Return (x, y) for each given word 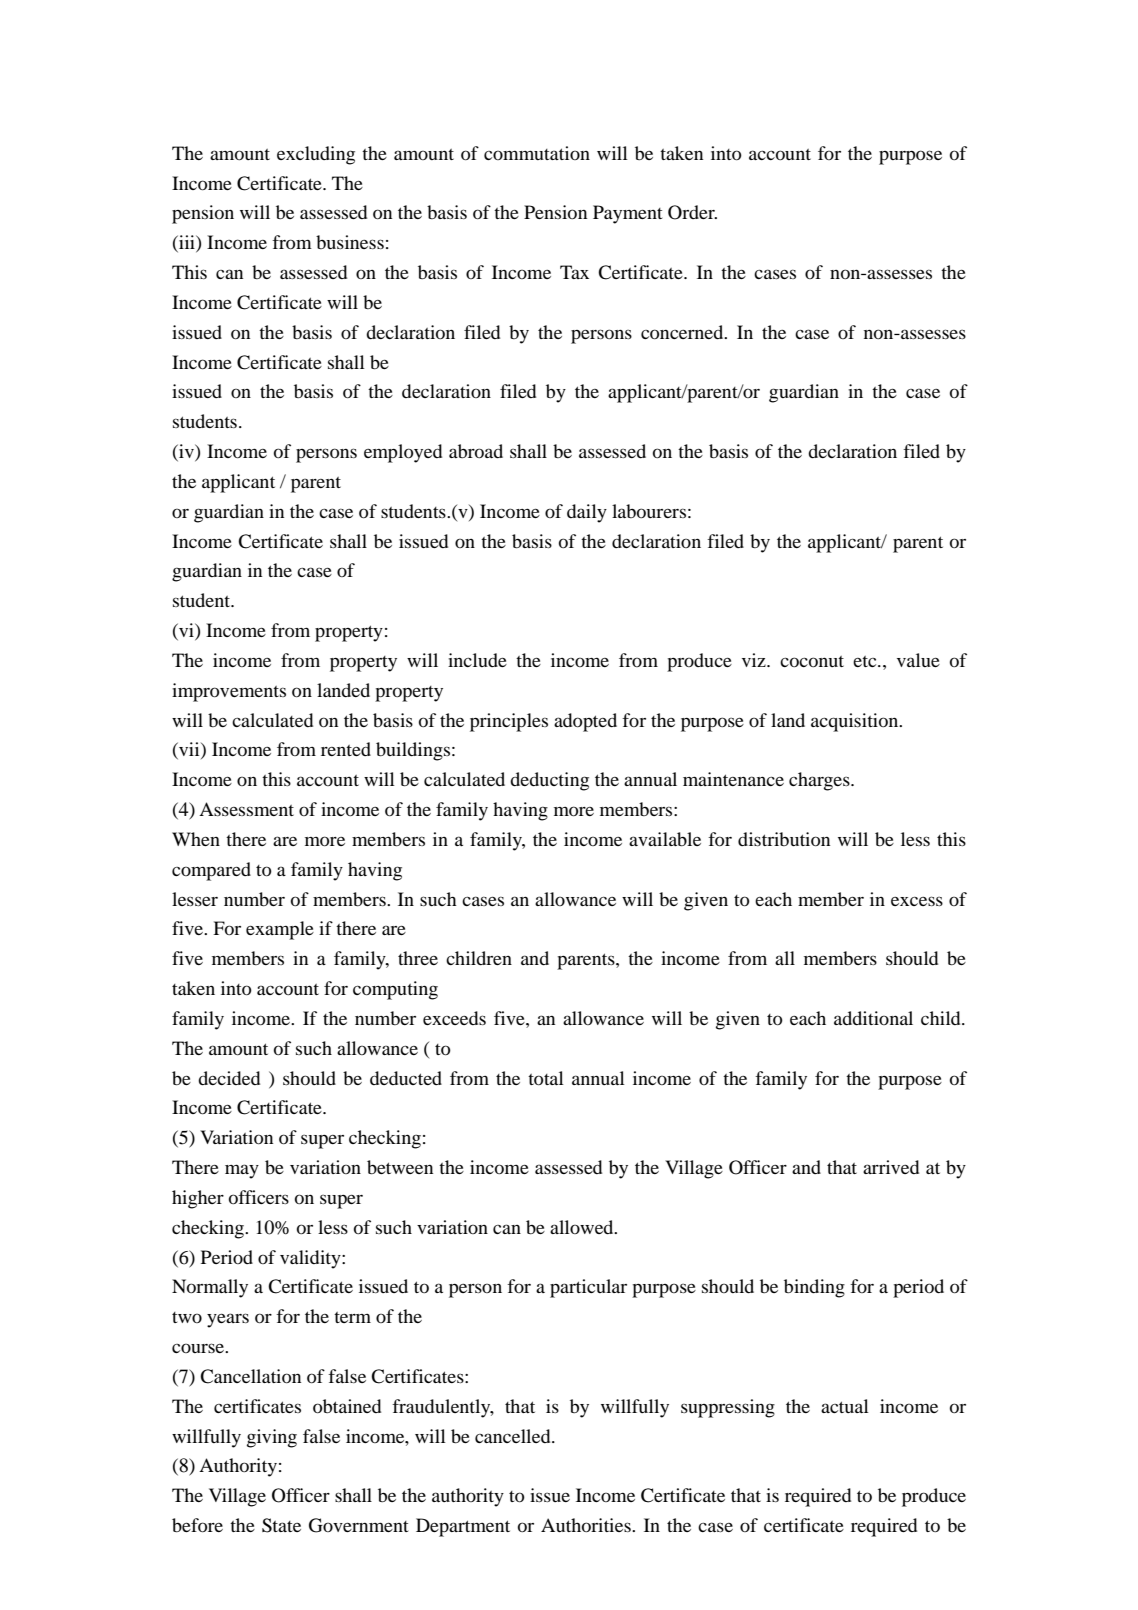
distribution (784, 839)
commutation (537, 153)
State (281, 1525)
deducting (549, 781)
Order (692, 212)
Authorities (587, 1525)
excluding (316, 155)
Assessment (246, 809)
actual (845, 1406)
